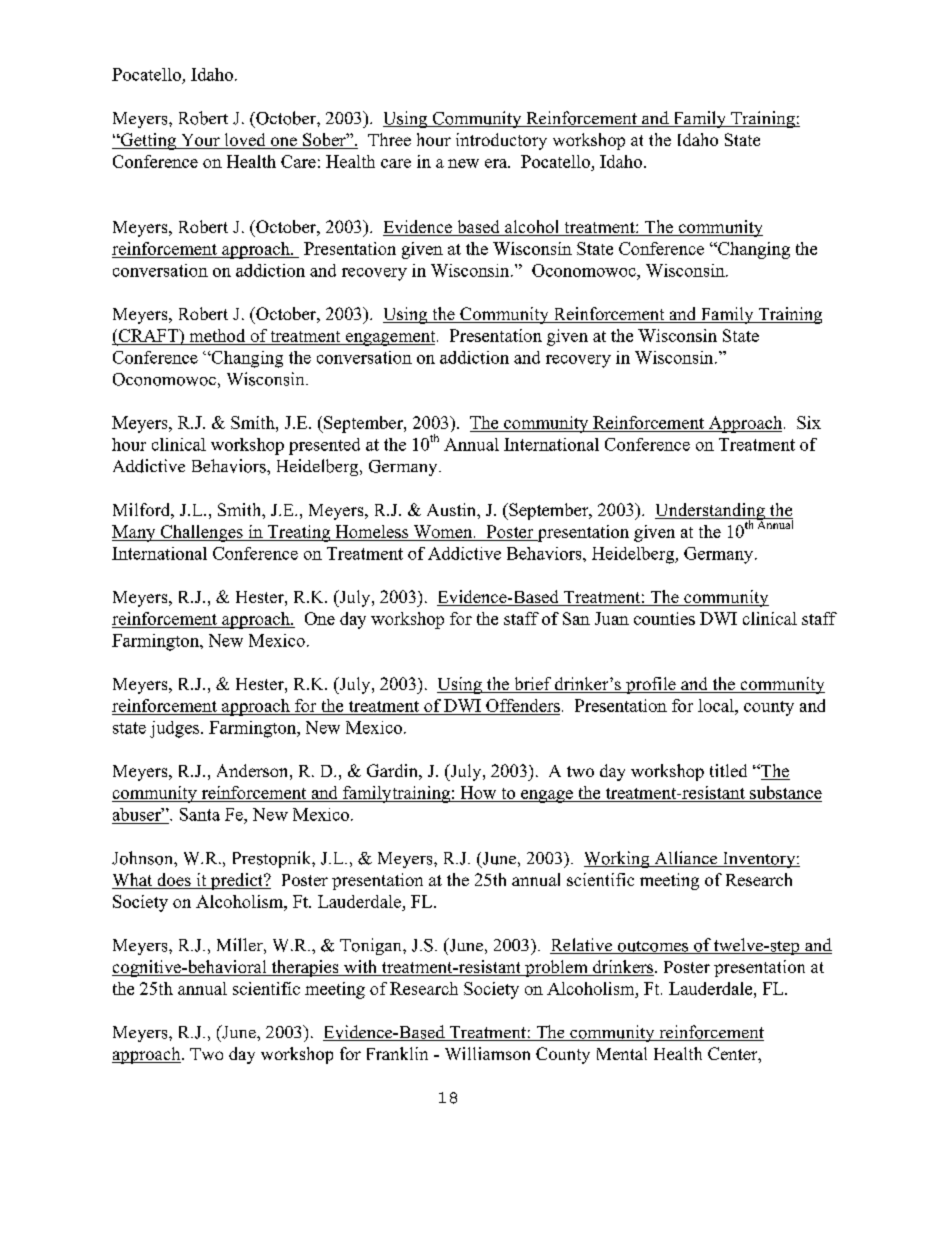 This document has height=1233, width=952. I want to click on brief, so click(533, 685).
